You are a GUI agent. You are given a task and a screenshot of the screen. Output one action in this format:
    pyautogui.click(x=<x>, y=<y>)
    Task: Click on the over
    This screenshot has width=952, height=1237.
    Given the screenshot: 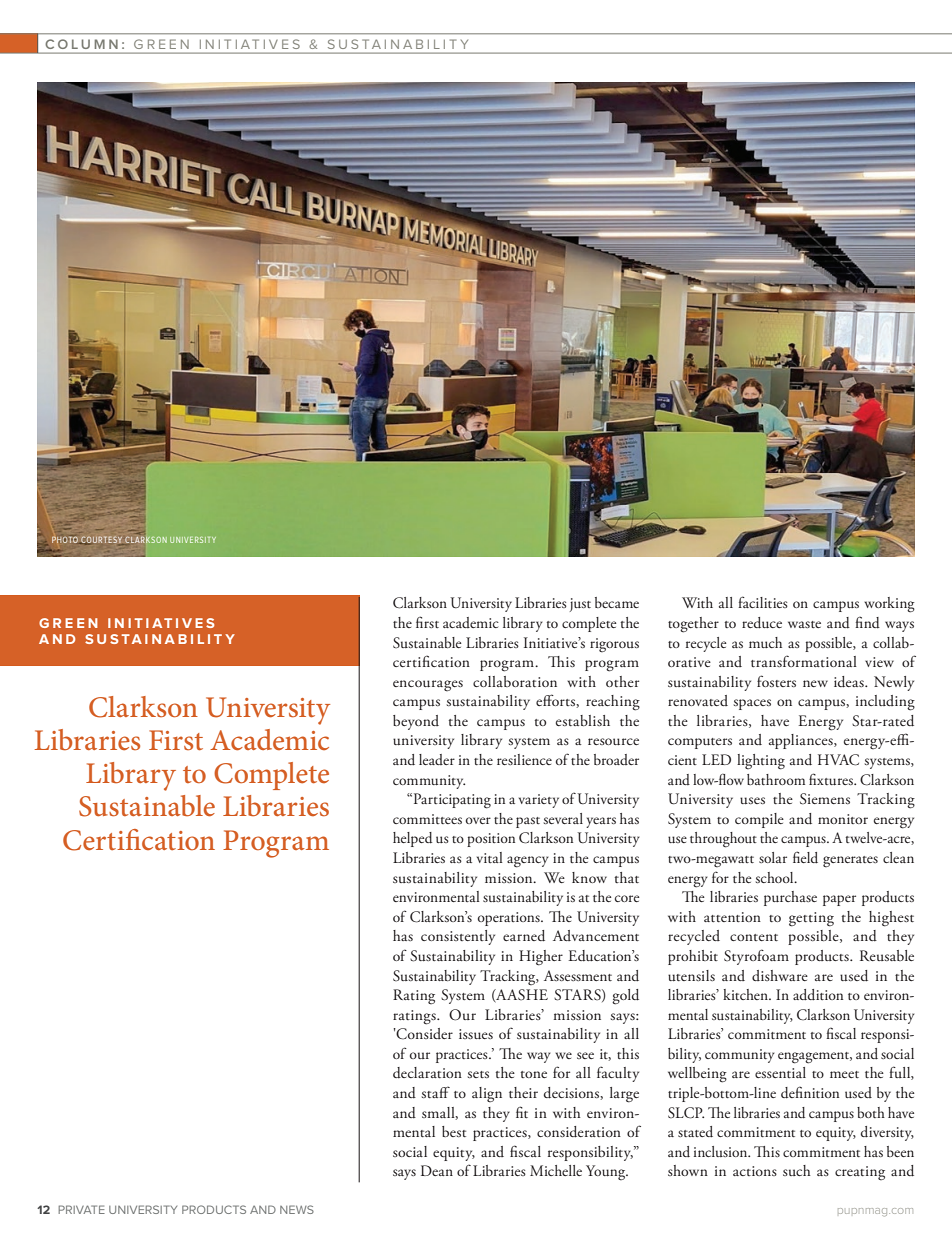 What is the action you would take?
    pyautogui.click(x=478, y=820)
